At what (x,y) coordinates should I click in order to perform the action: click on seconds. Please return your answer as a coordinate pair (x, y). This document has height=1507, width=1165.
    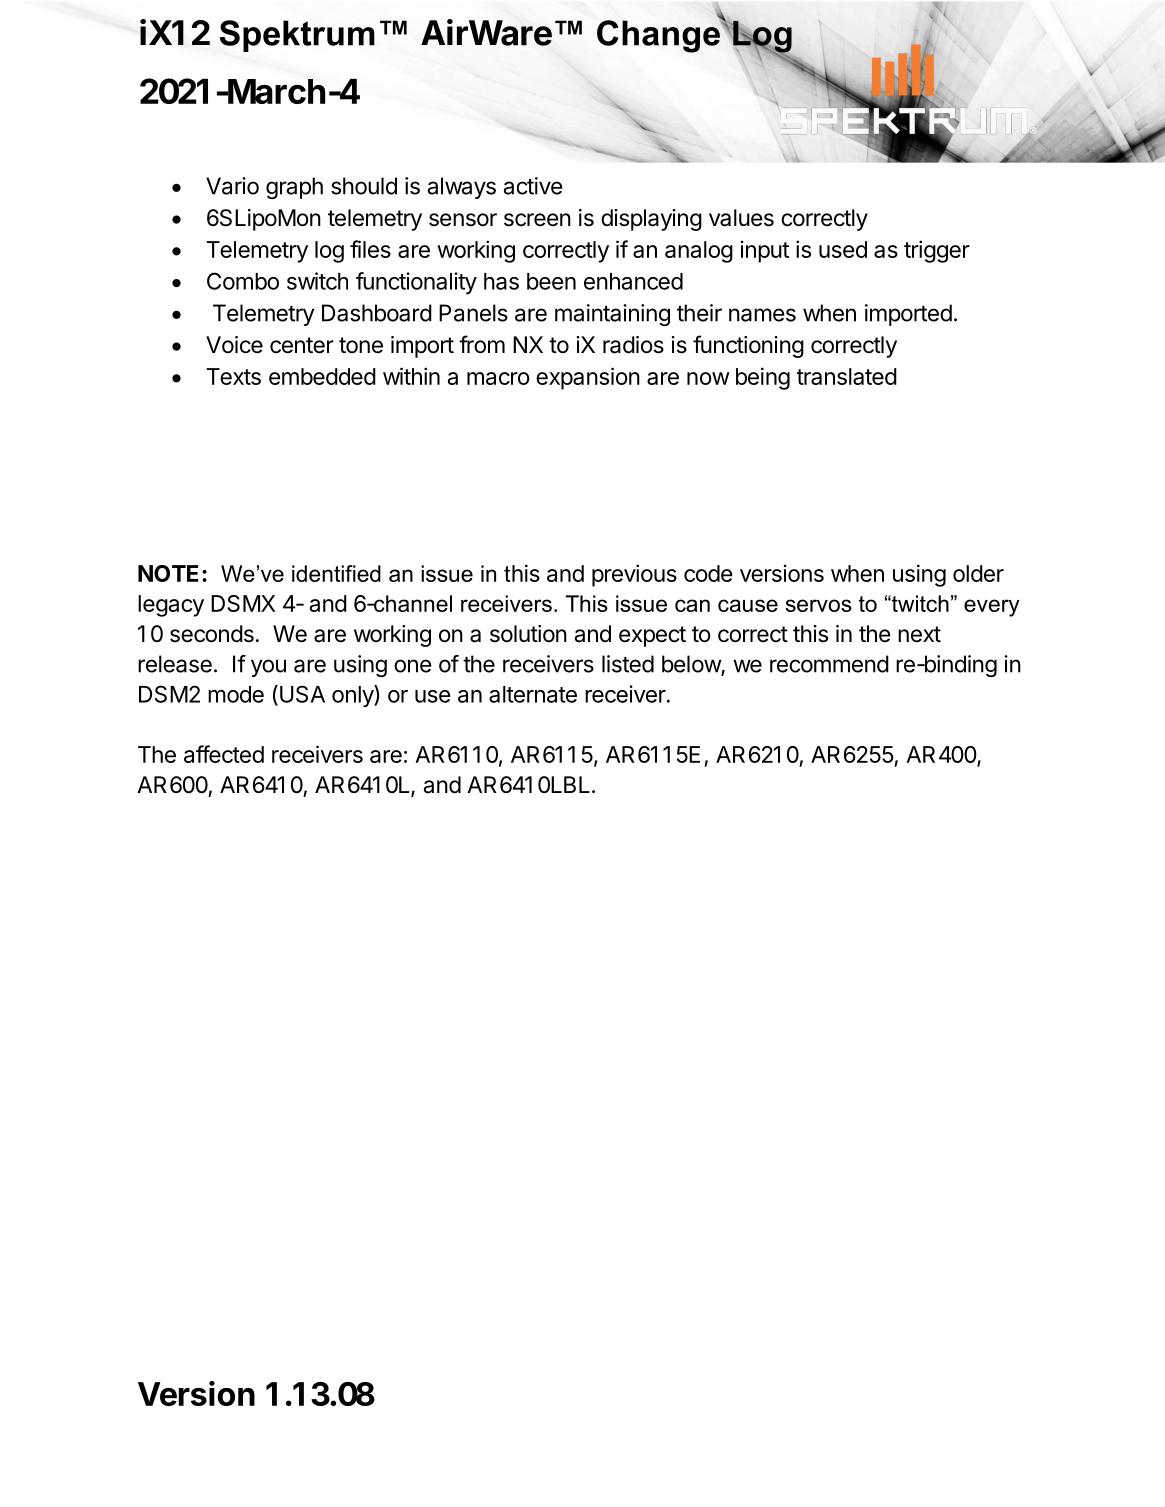
    Looking at the image, I should click on (212, 634).
